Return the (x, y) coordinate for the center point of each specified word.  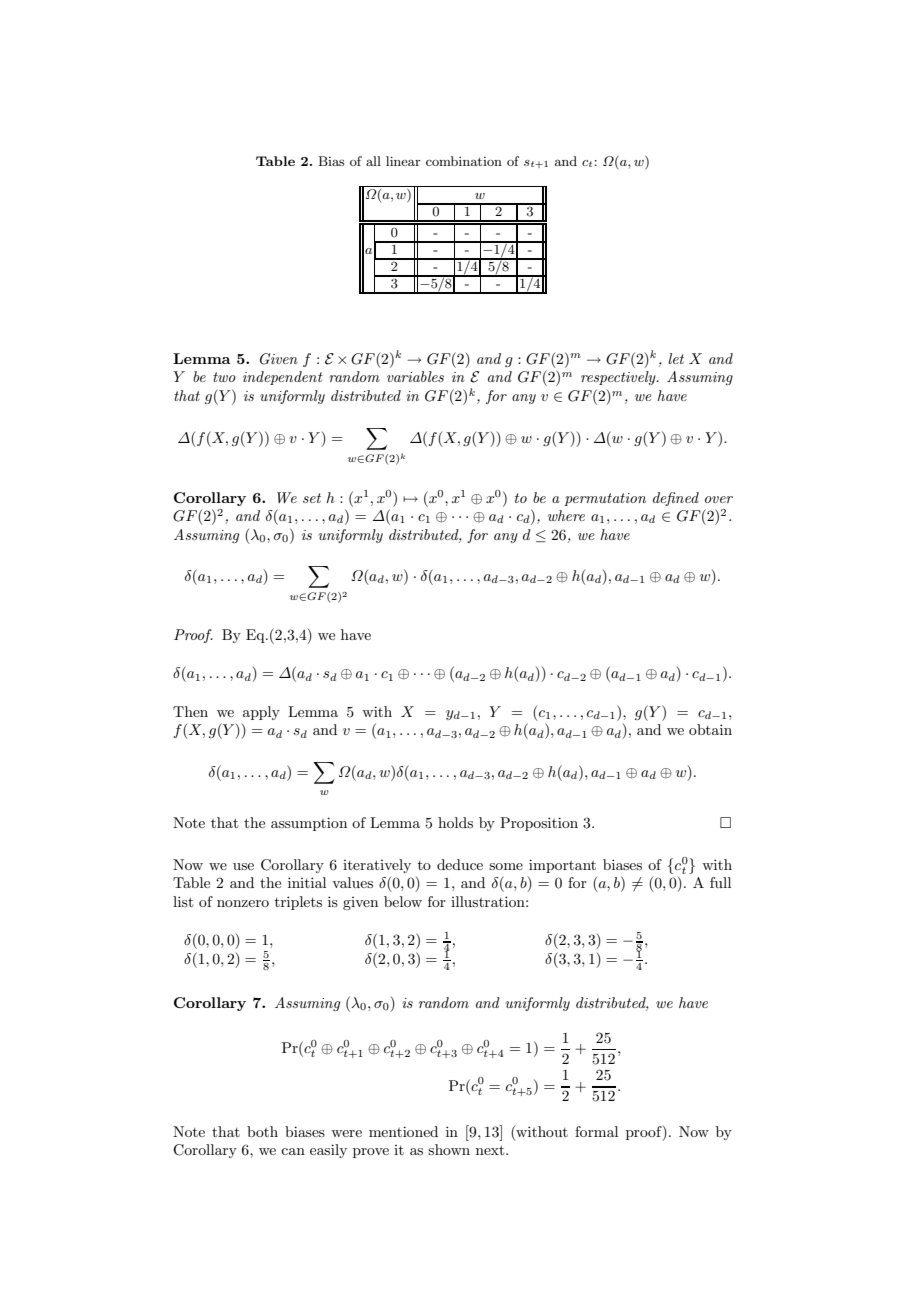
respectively (619, 378)
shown (449, 1149)
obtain (710, 729)
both (262, 1131)
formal (596, 1131)
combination (464, 161)
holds (455, 822)
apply (261, 713)
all (373, 161)
